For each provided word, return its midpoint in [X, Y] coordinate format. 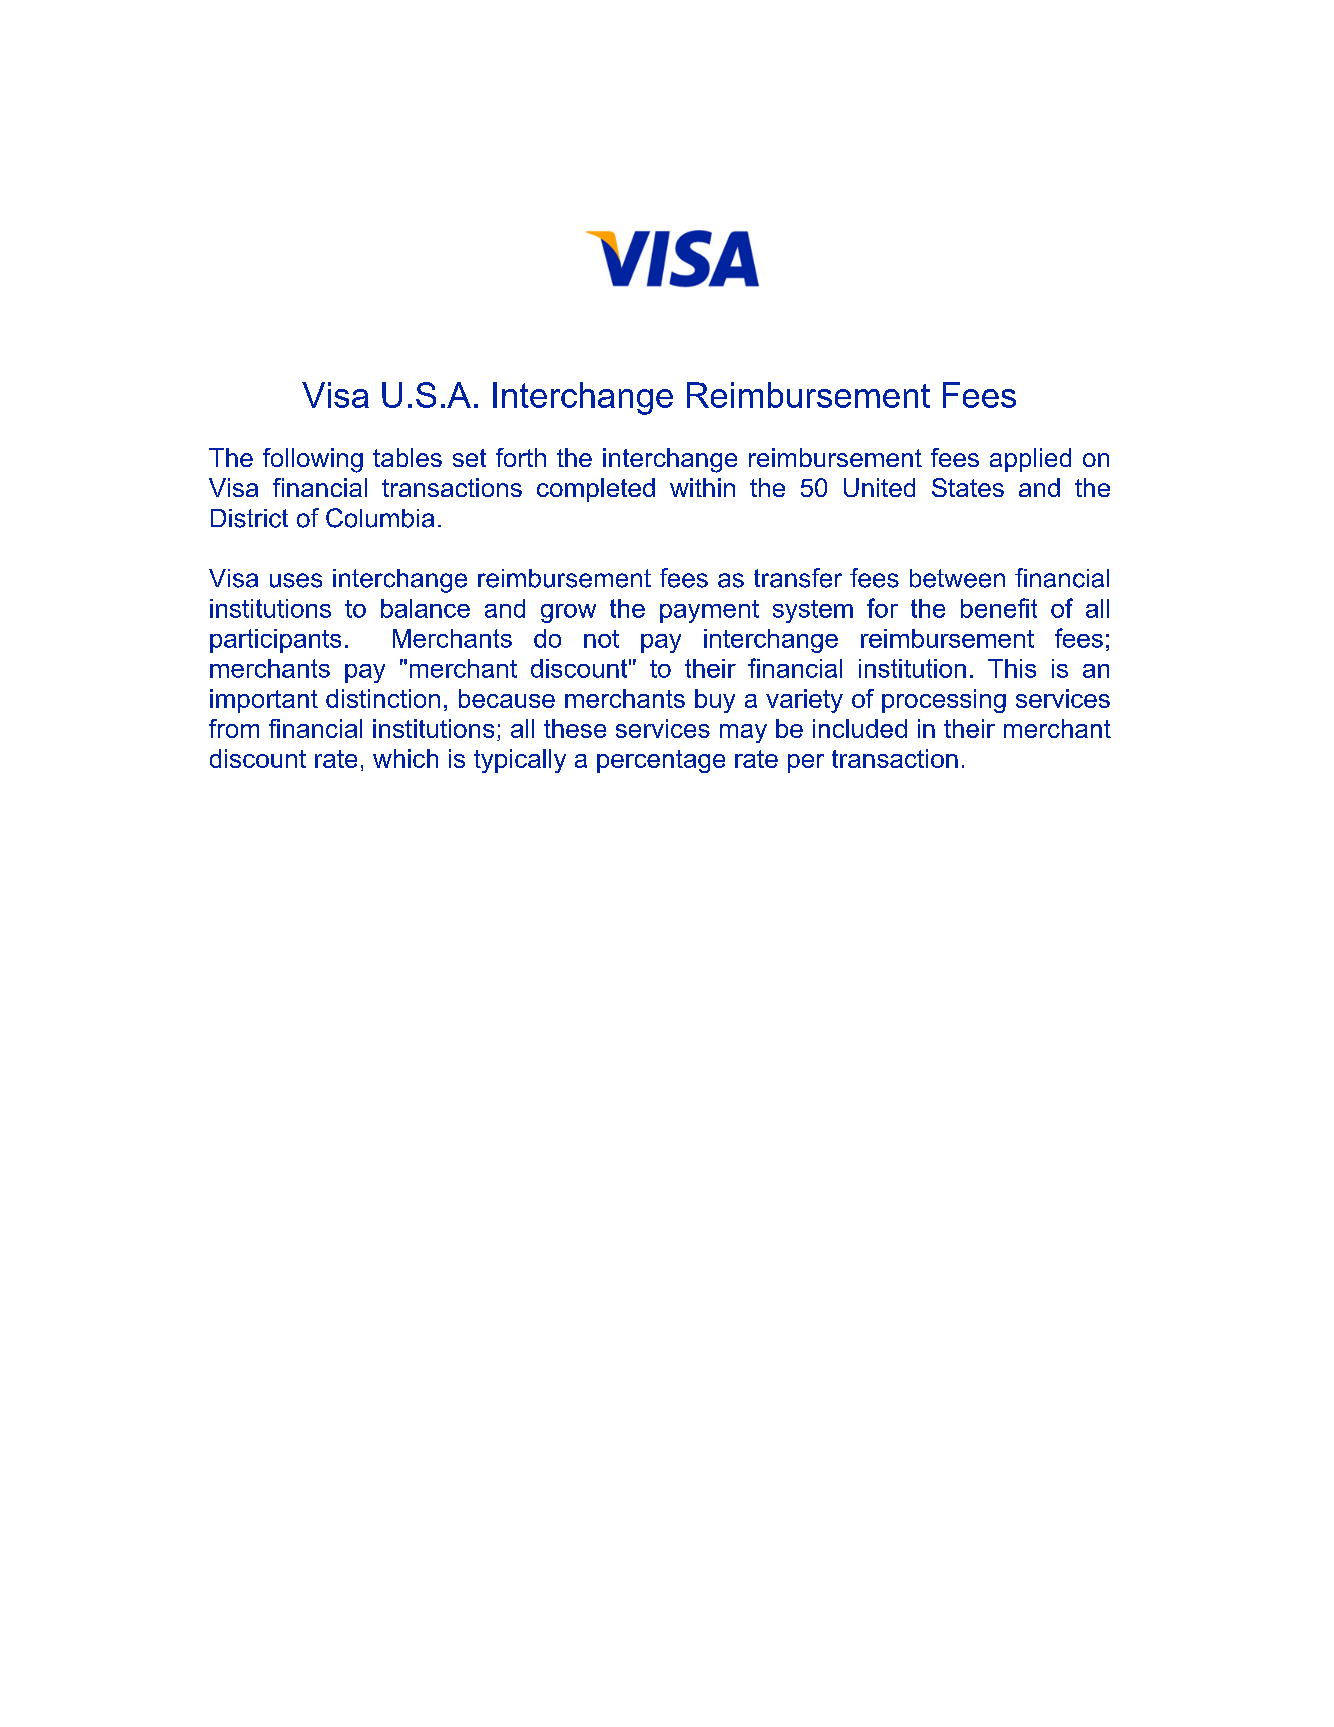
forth [521, 457]
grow [568, 613]
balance [425, 608]
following [313, 460]
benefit [999, 608]
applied [1030, 460]
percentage [661, 761]
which [405, 758]
